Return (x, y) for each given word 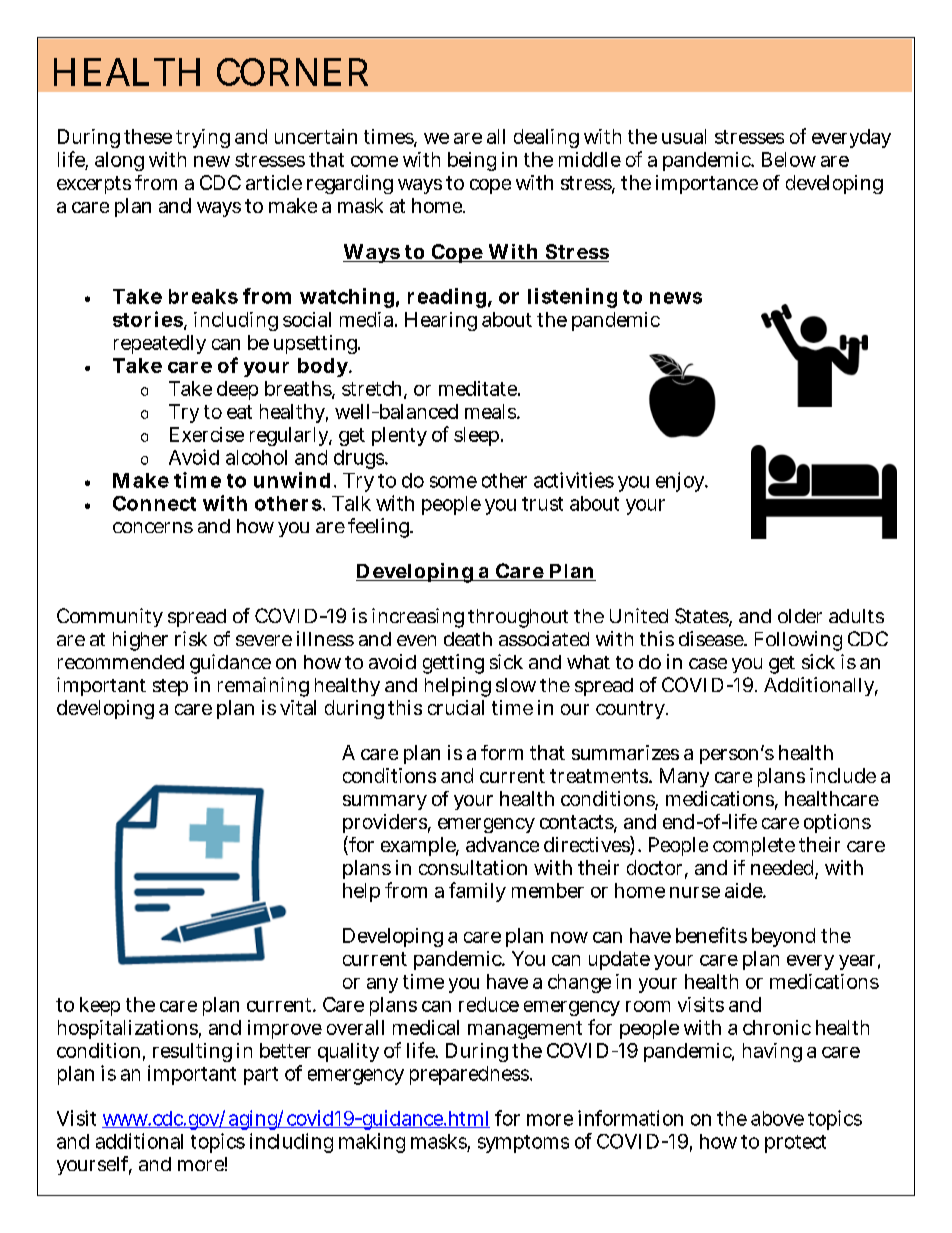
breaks (203, 296)
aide (745, 890)
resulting (192, 1052)
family (477, 892)
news (676, 298)
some (453, 482)
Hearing (441, 321)
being (472, 161)
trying (203, 138)
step (170, 687)
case (708, 663)
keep (100, 1006)
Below (789, 159)
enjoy (682, 482)
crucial (456, 707)
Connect (154, 503)
